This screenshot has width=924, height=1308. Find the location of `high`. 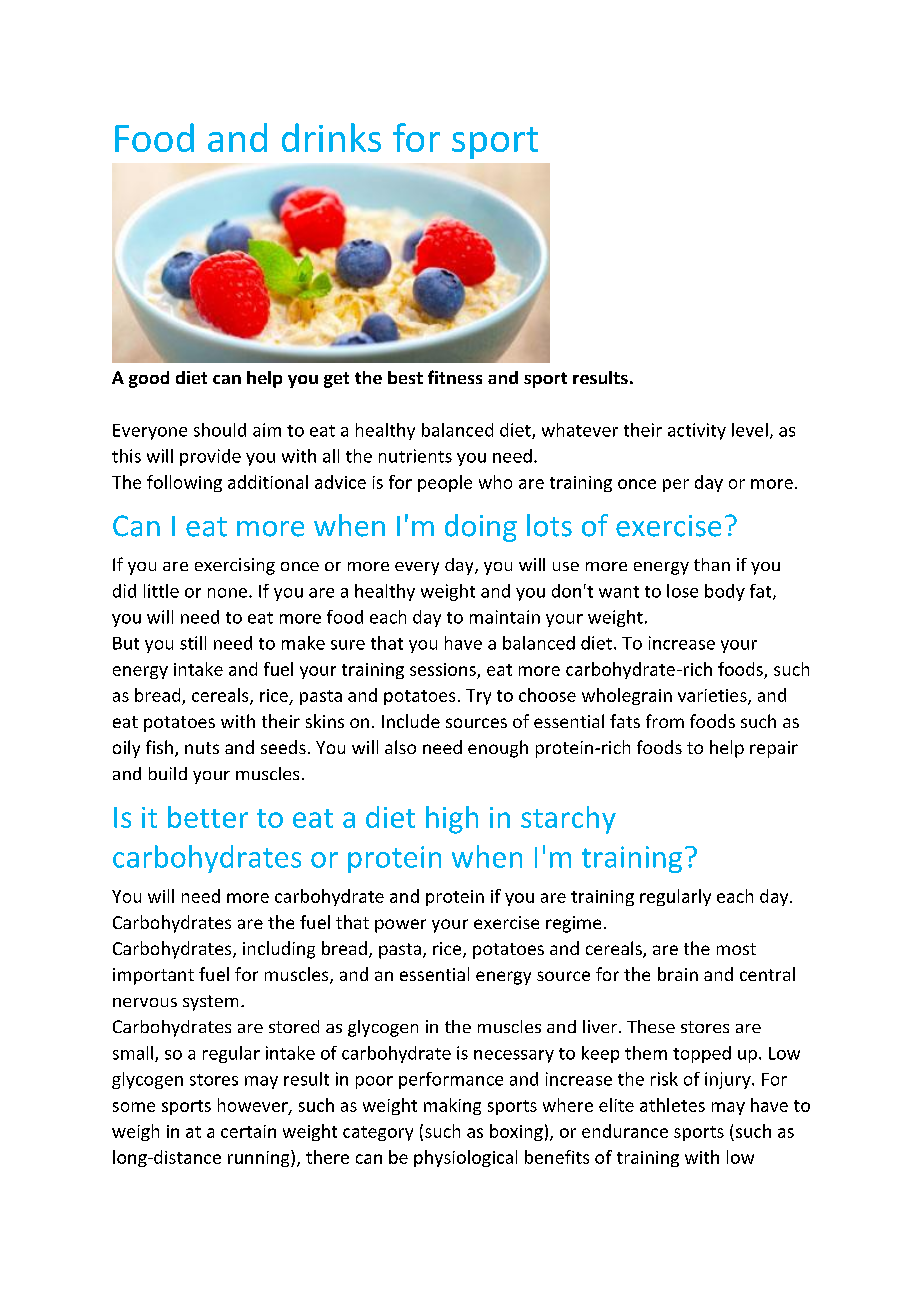

high is located at coordinates (452, 820).
